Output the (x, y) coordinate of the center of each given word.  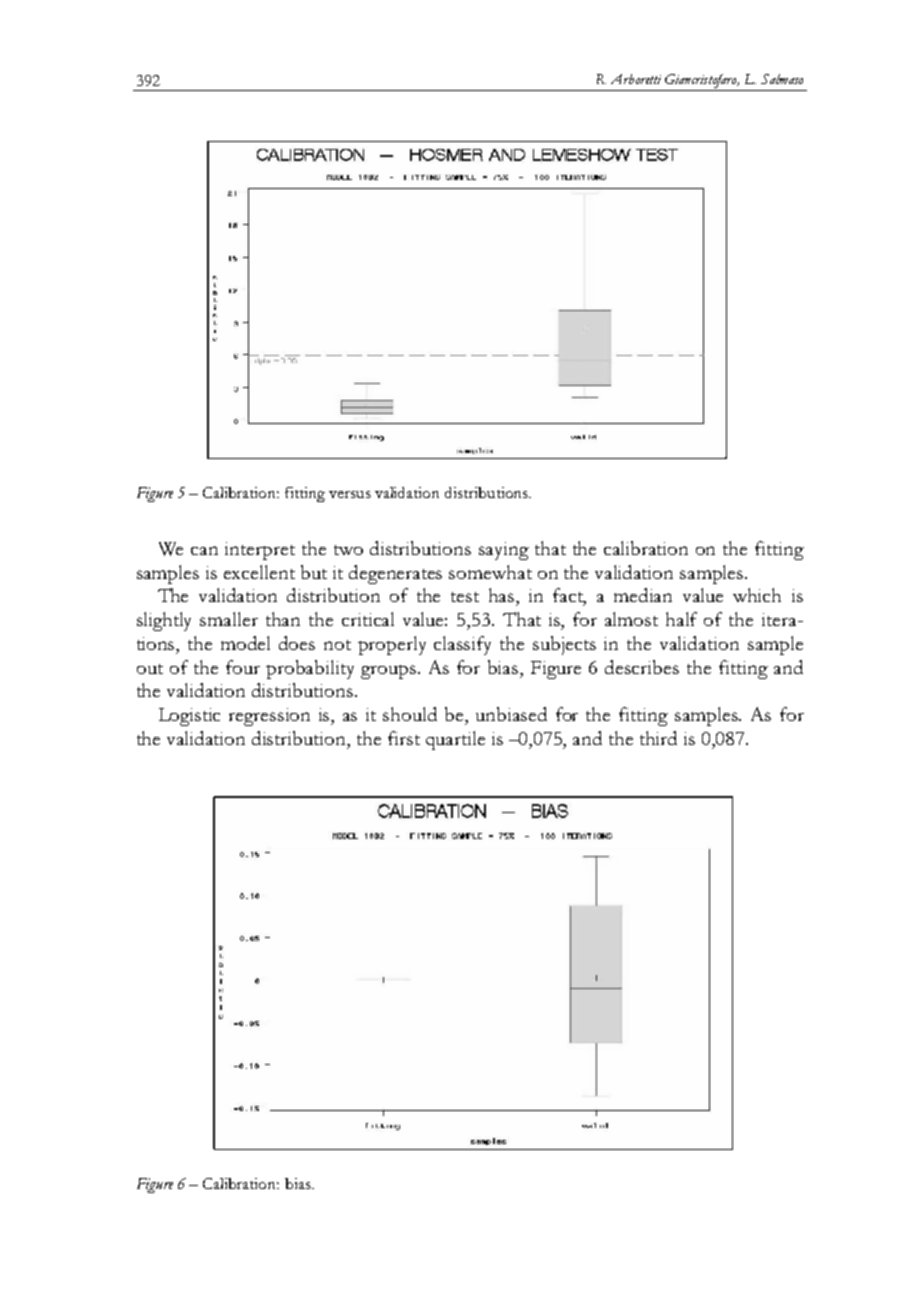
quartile (455, 740)
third (658, 738)
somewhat (490, 572)
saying (504, 551)
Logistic (189, 717)
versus (350, 494)
